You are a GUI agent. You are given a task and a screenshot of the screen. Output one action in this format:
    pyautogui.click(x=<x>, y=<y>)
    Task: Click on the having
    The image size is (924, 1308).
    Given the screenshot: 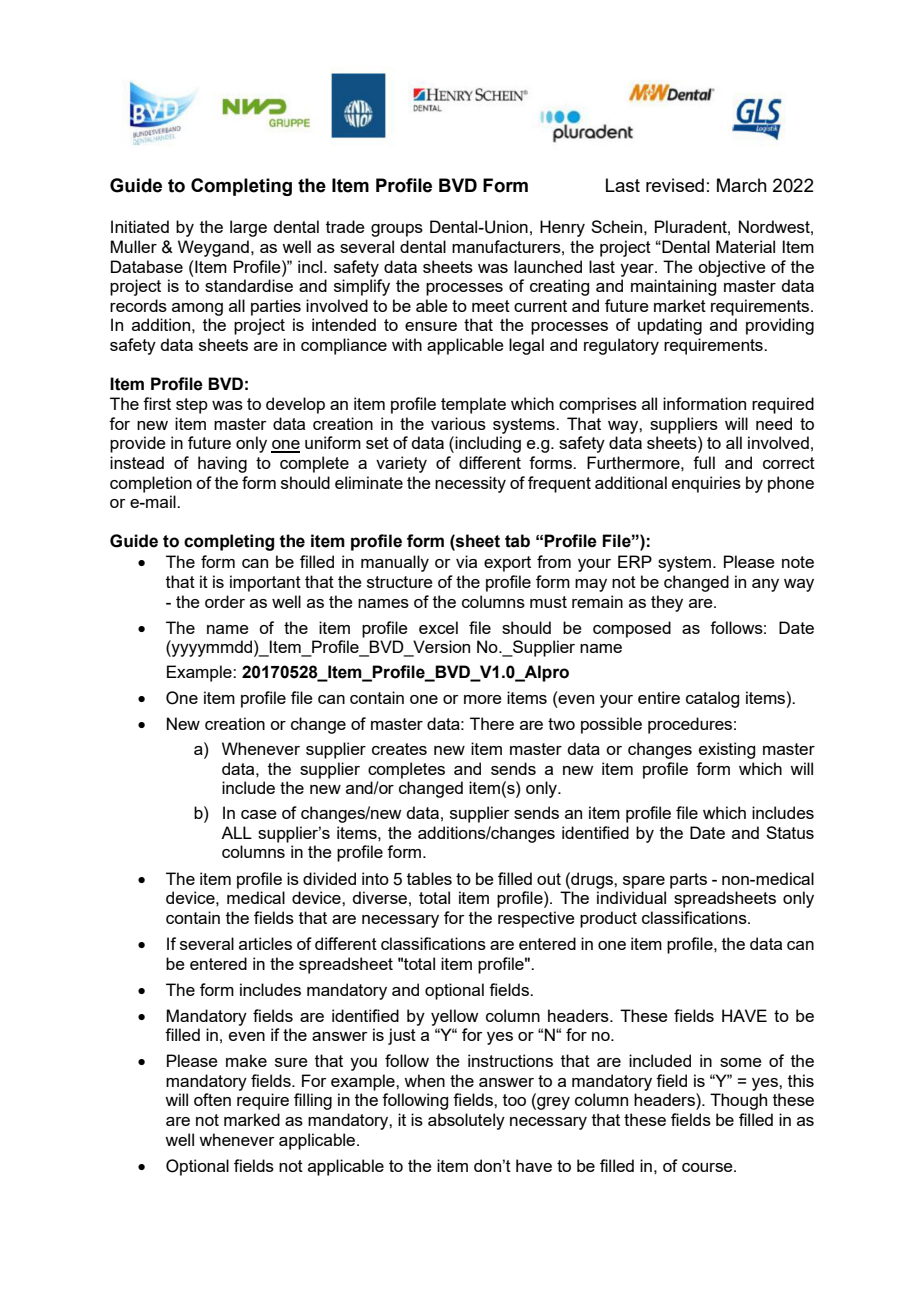 What is the action you would take?
    pyautogui.click(x=222, y=464)
